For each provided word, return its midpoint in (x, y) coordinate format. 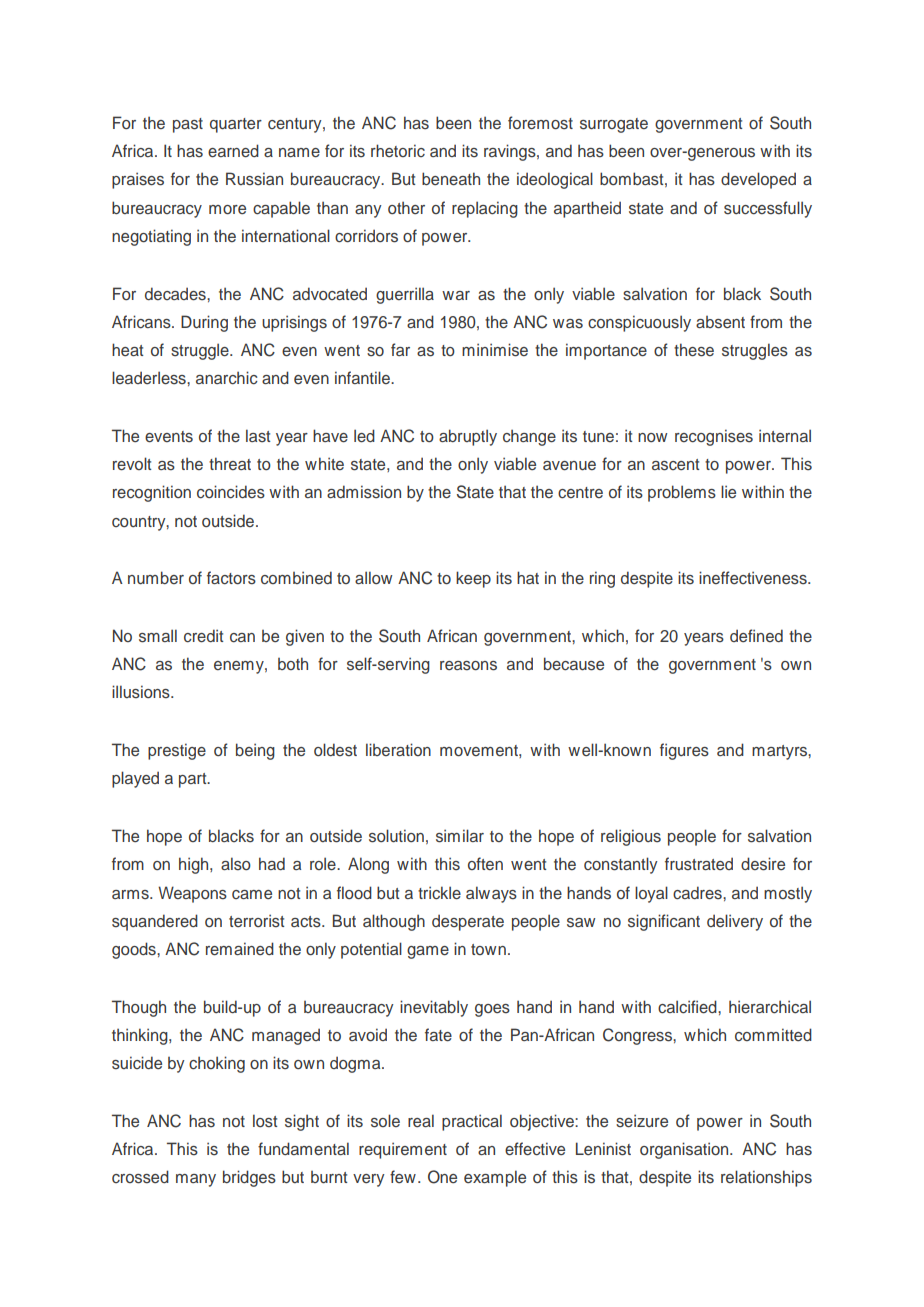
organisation (685, 1150)
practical (472, 1122)
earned (233, 151)
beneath (451, 179)
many (196, 1180)
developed (758, 180)
